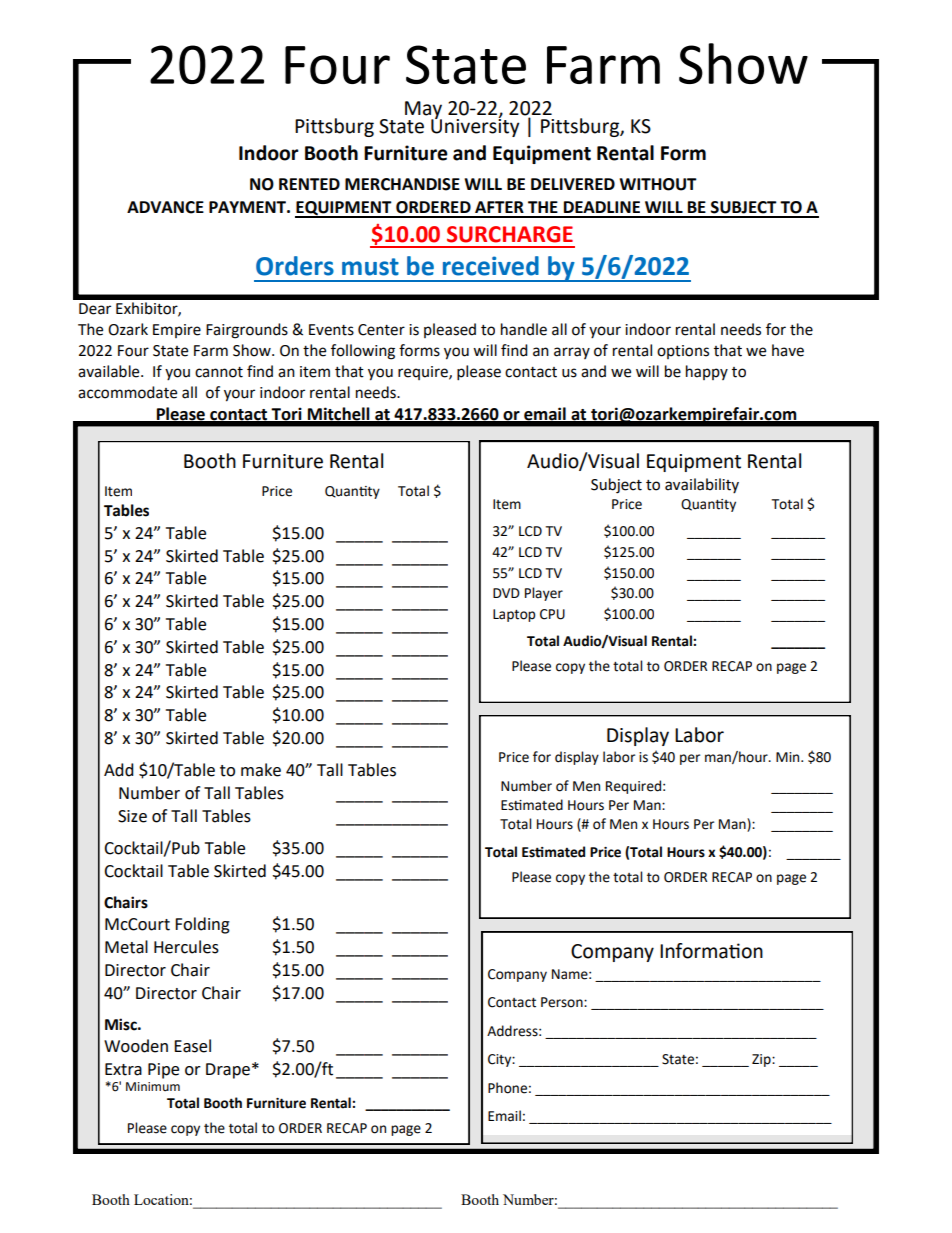 The height and width of the page is (1233, 952). What do you see at coordinates (261, 770) in the page?
I see `make` at bounding box center [261, 770].
